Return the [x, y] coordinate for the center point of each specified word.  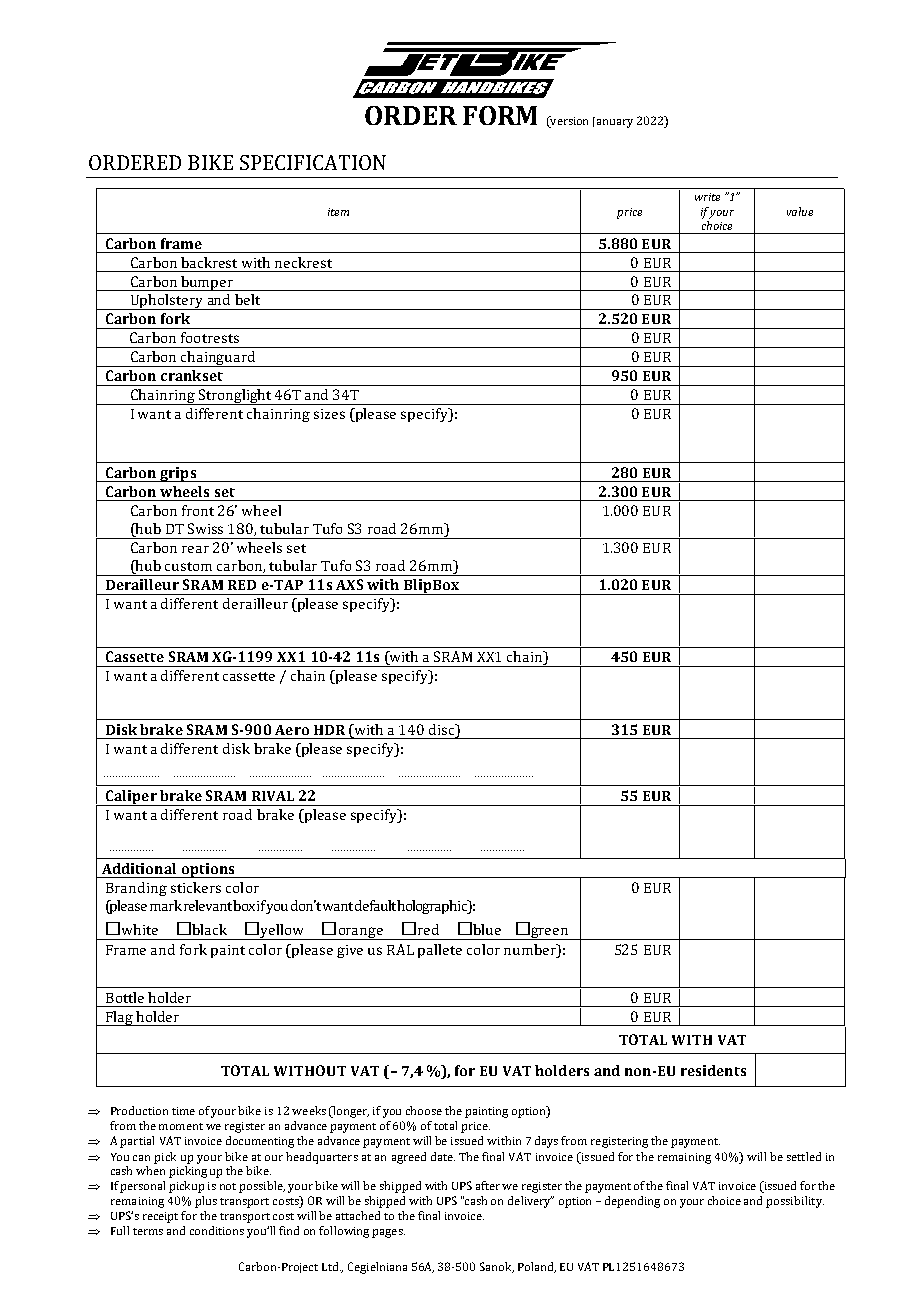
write [707, 197]
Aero [292, 730]
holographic [433, 907]
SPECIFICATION [313, 162]
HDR [329, 730]
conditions [217, 1230]
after [488, 1185]
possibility [795, 1202]
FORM [500, 115]
